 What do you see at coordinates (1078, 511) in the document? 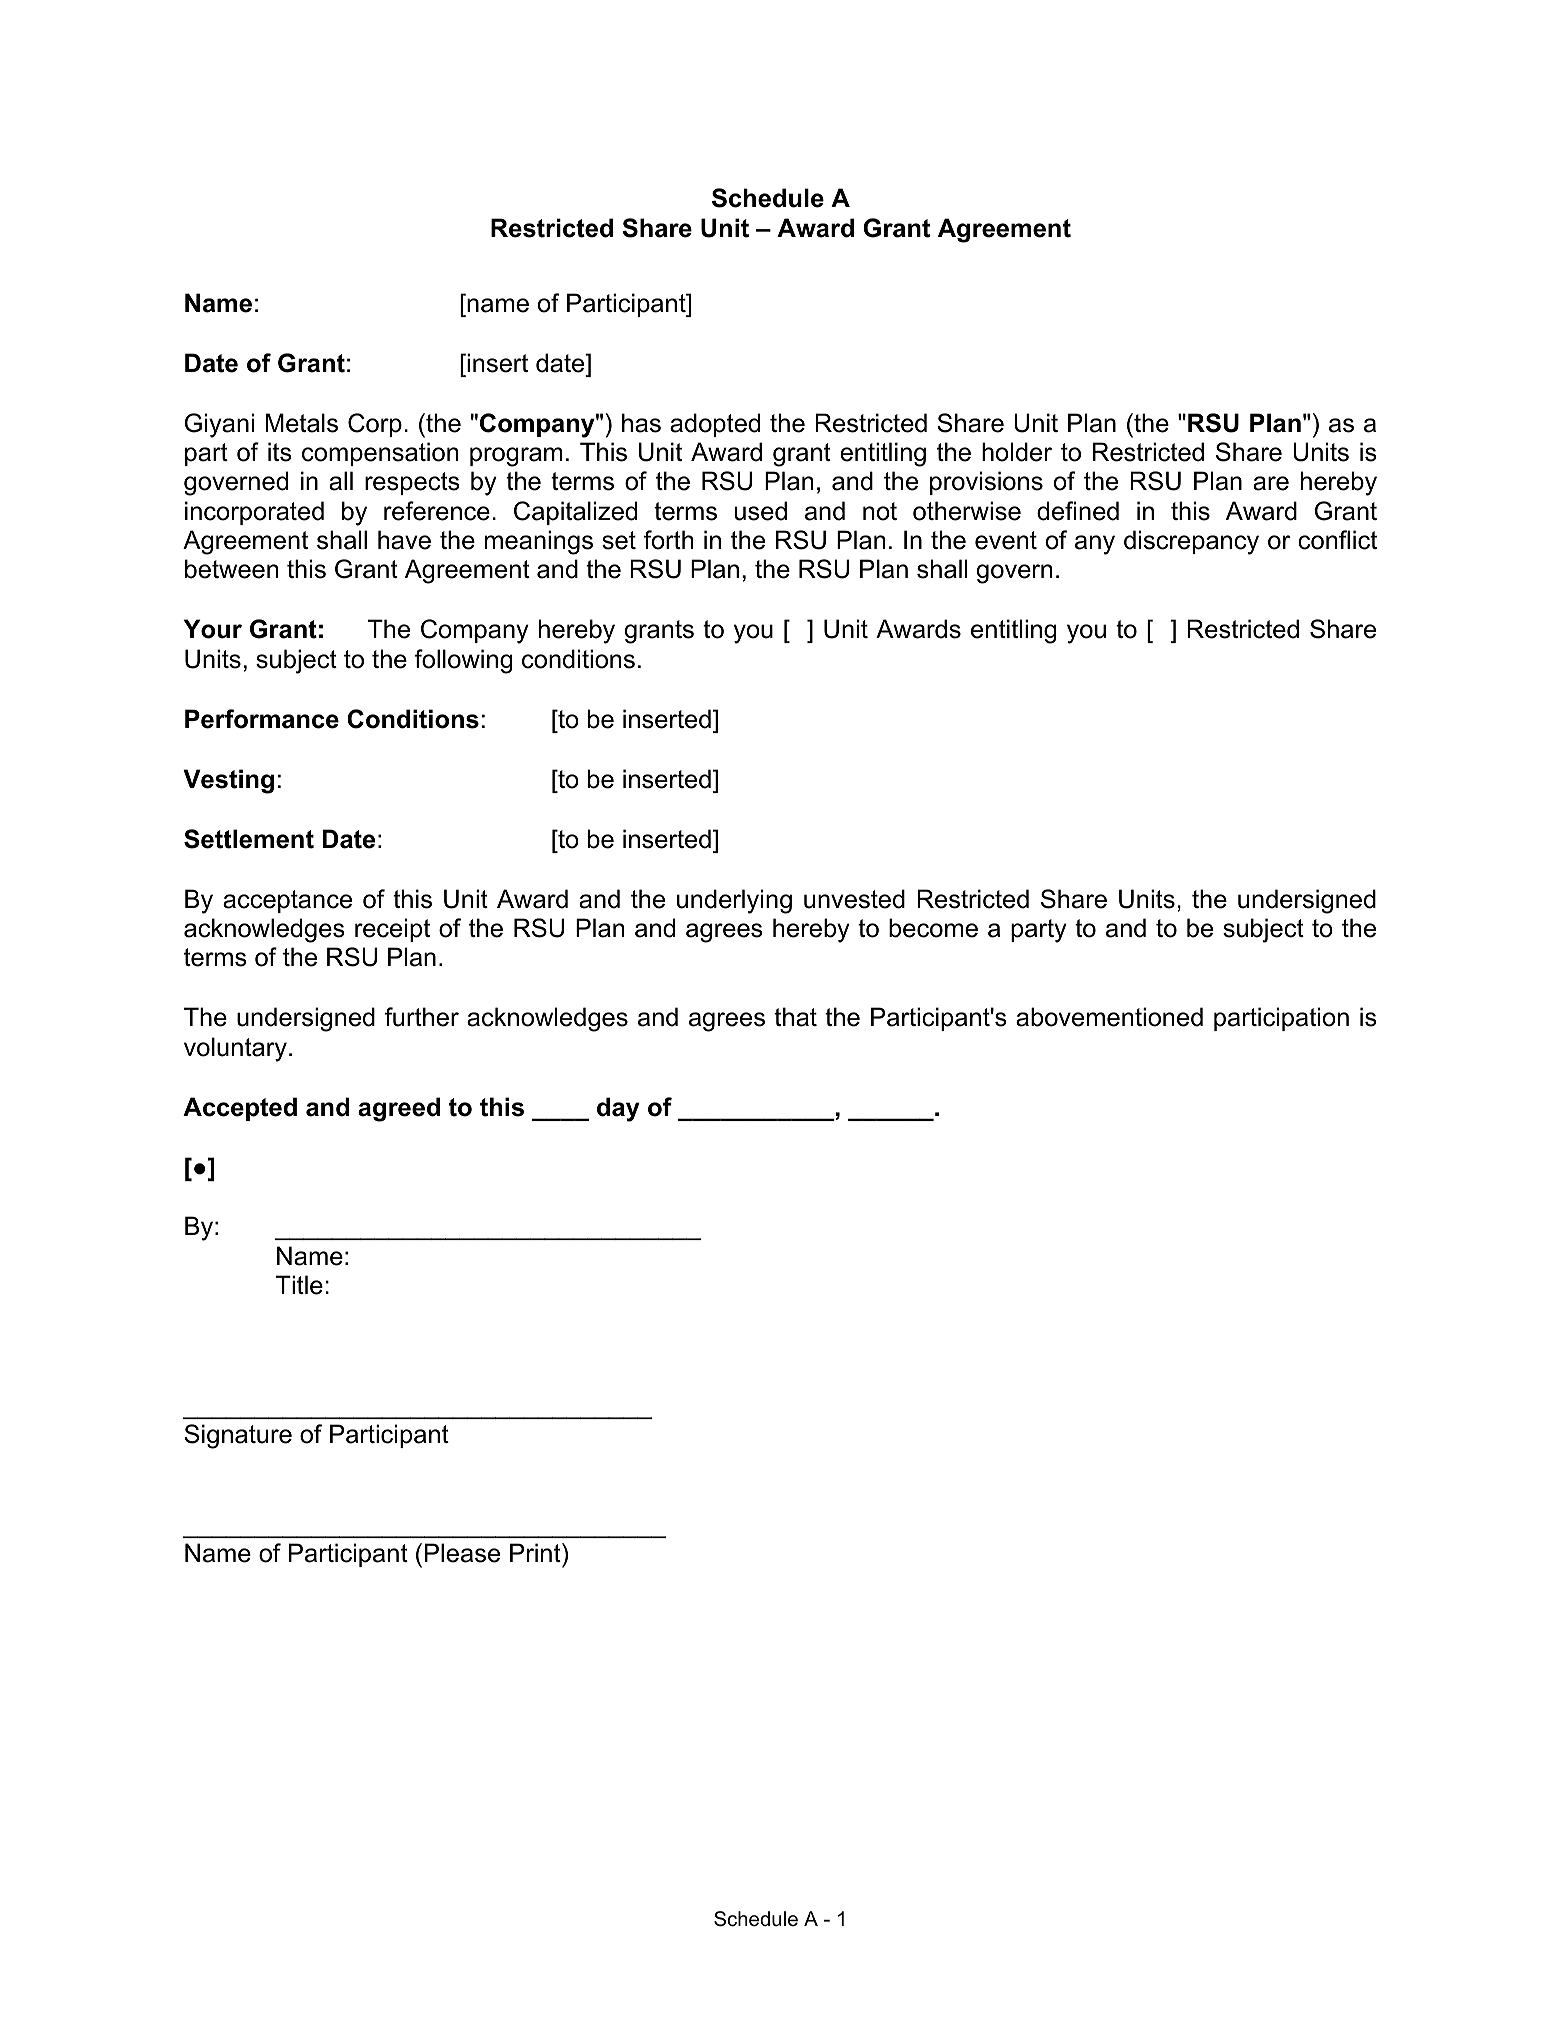
I see `defined` at bounding box center [1078, 511].
